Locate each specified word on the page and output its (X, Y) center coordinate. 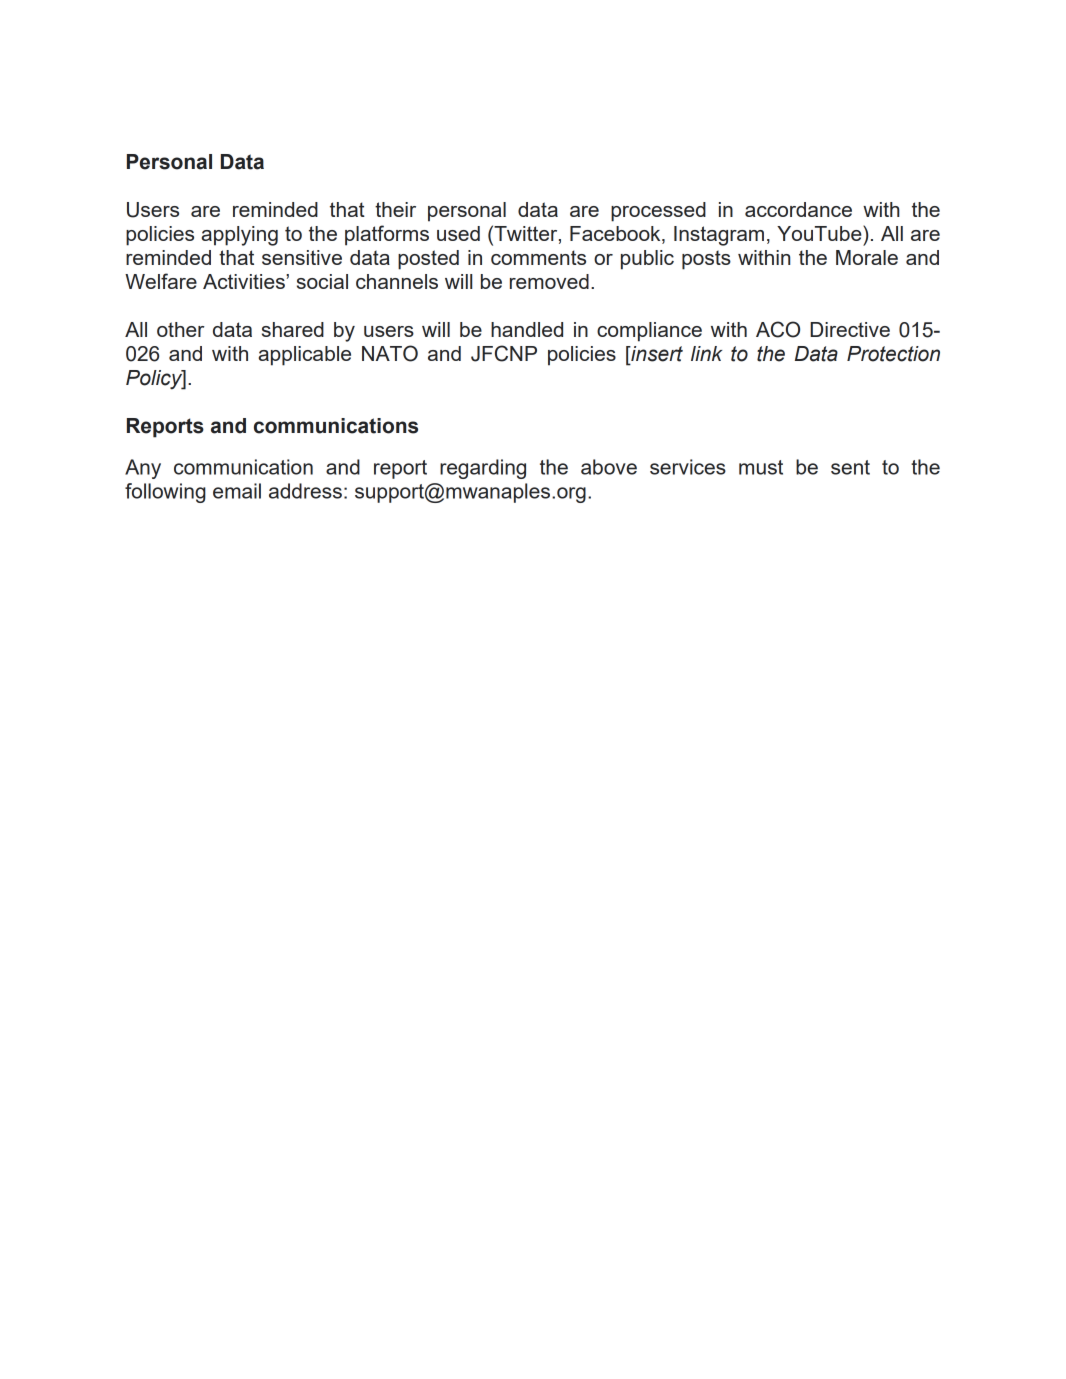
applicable (305, 356)
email (237, 491)
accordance (798, 209)
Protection (893, 354)
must (761, 467)
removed (549, 281)
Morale (867, 257)
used (458, 233)
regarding (483, 469)
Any (143, 469)
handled (527, 329)
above (609, 467)
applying (240, 236)
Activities (245, 281)
